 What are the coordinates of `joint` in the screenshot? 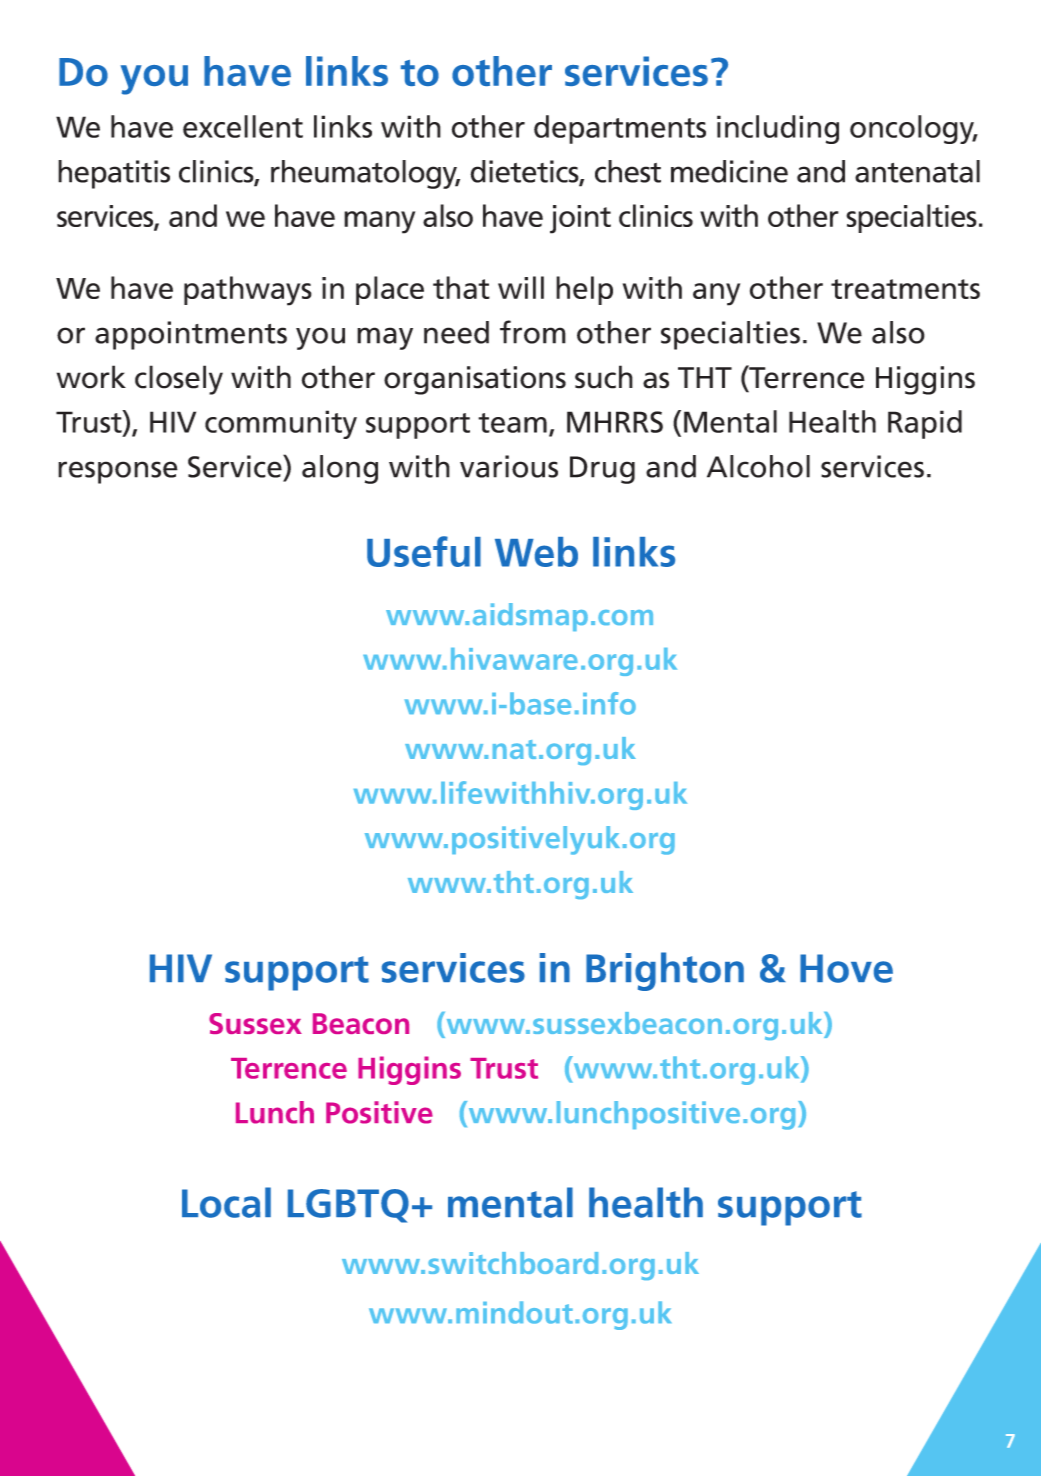 It's located at (580, 219).
